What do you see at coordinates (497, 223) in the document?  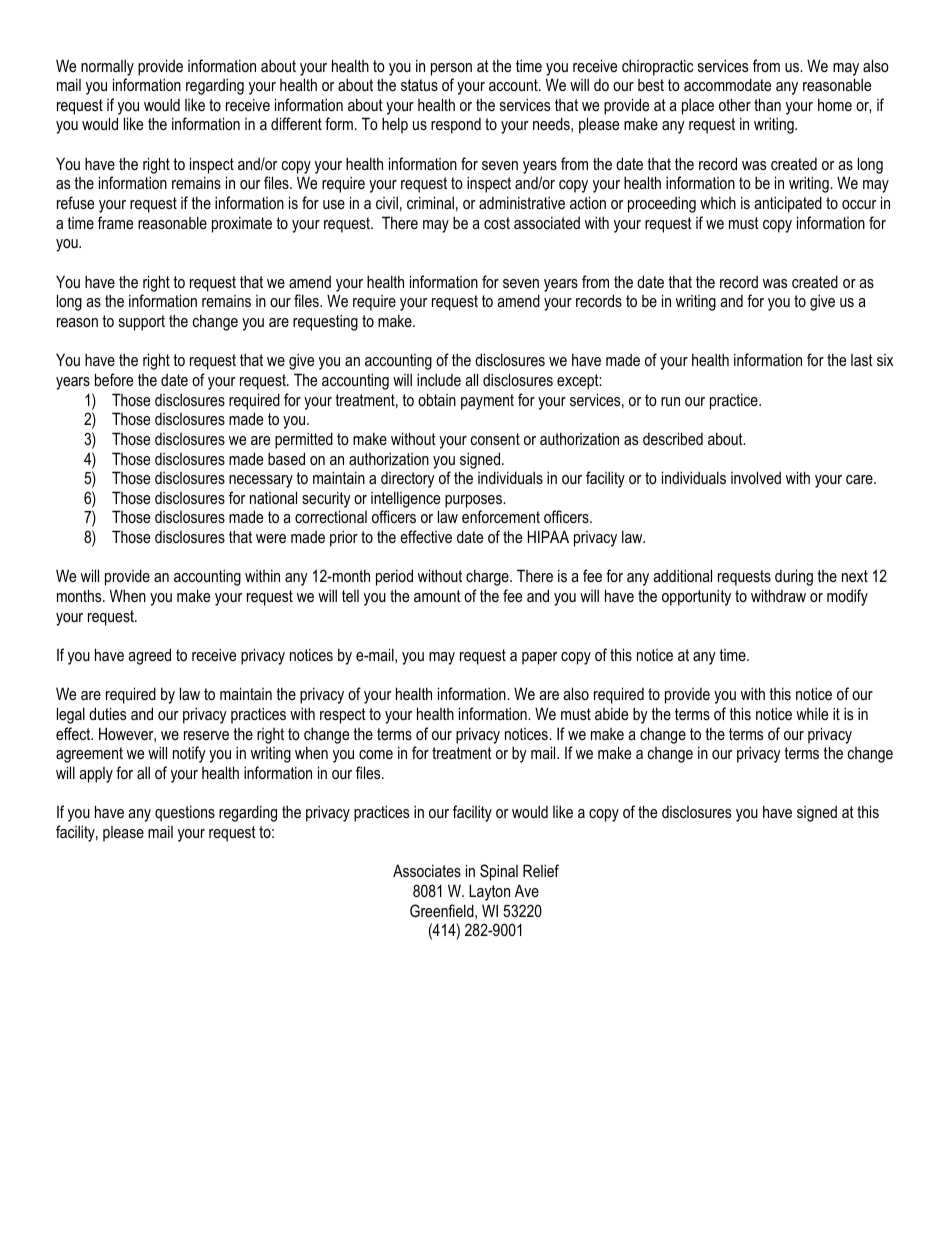 I see `cost` at bounding box center [497, 223].
